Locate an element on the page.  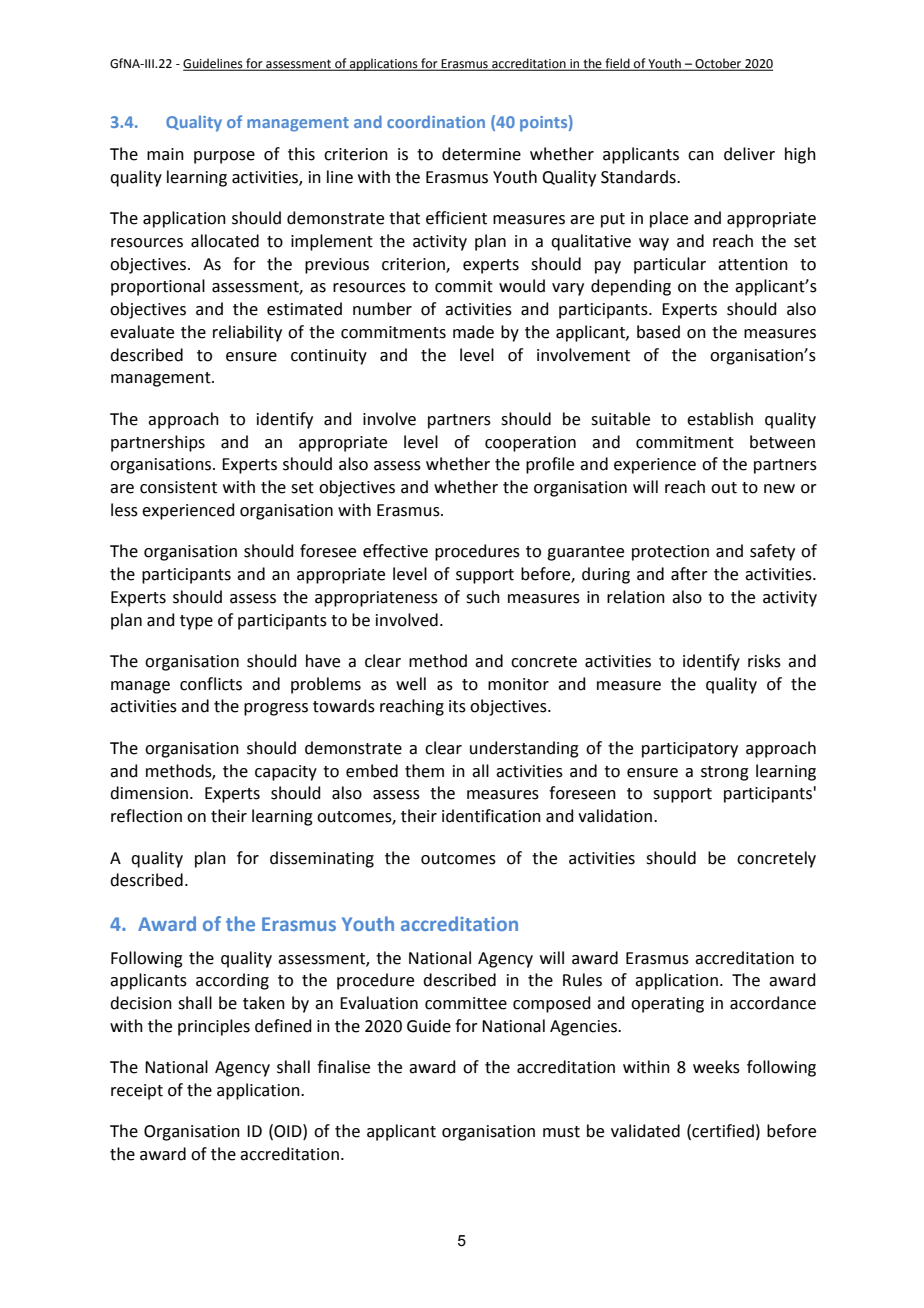
receipt is located at coordinates (137, 1092).
